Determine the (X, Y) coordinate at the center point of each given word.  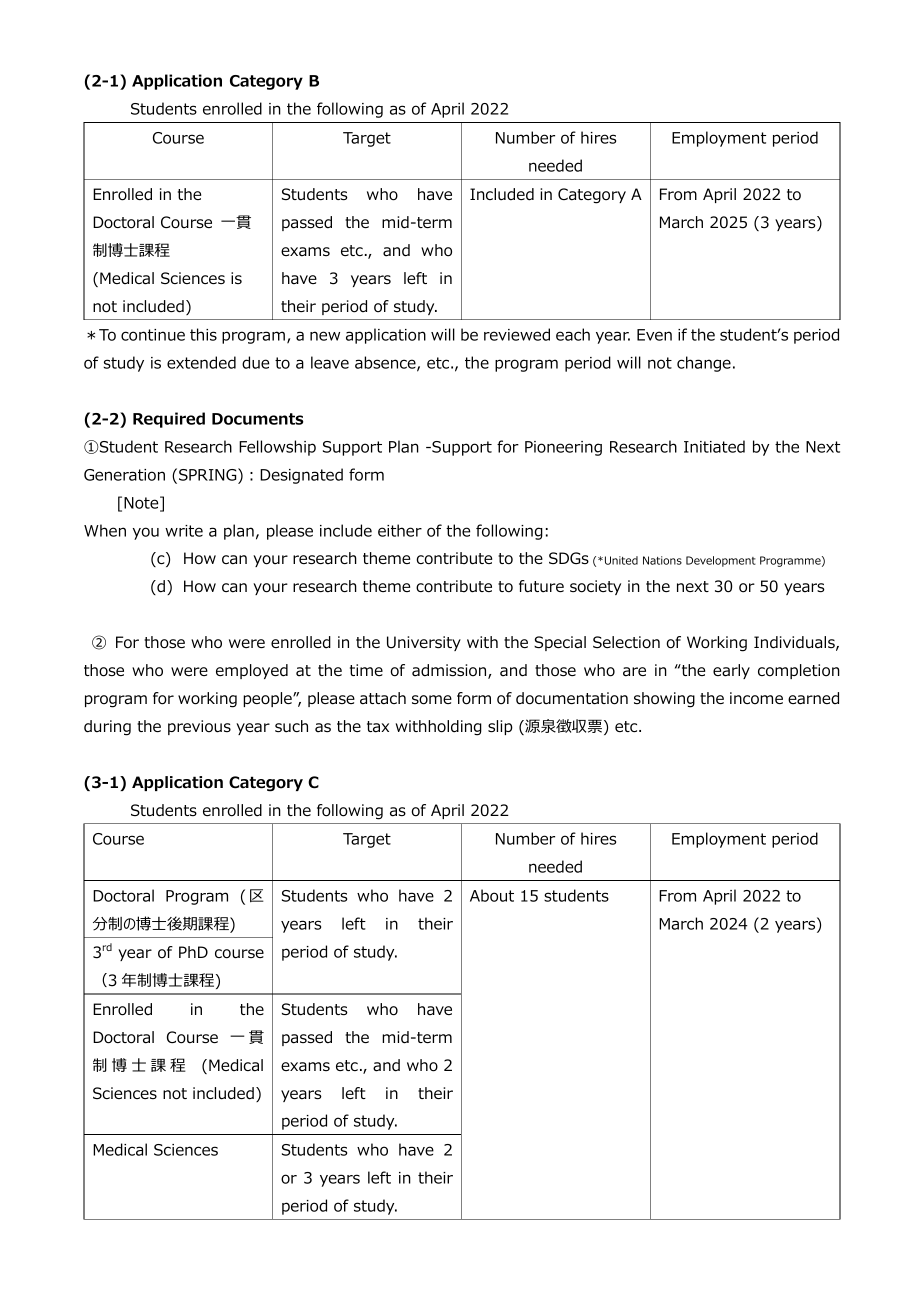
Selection (626, 642)
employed (252, 671)
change (704, 364)
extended (201, 362)
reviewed (517, 334)
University (424, 643)
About (492, 895)
